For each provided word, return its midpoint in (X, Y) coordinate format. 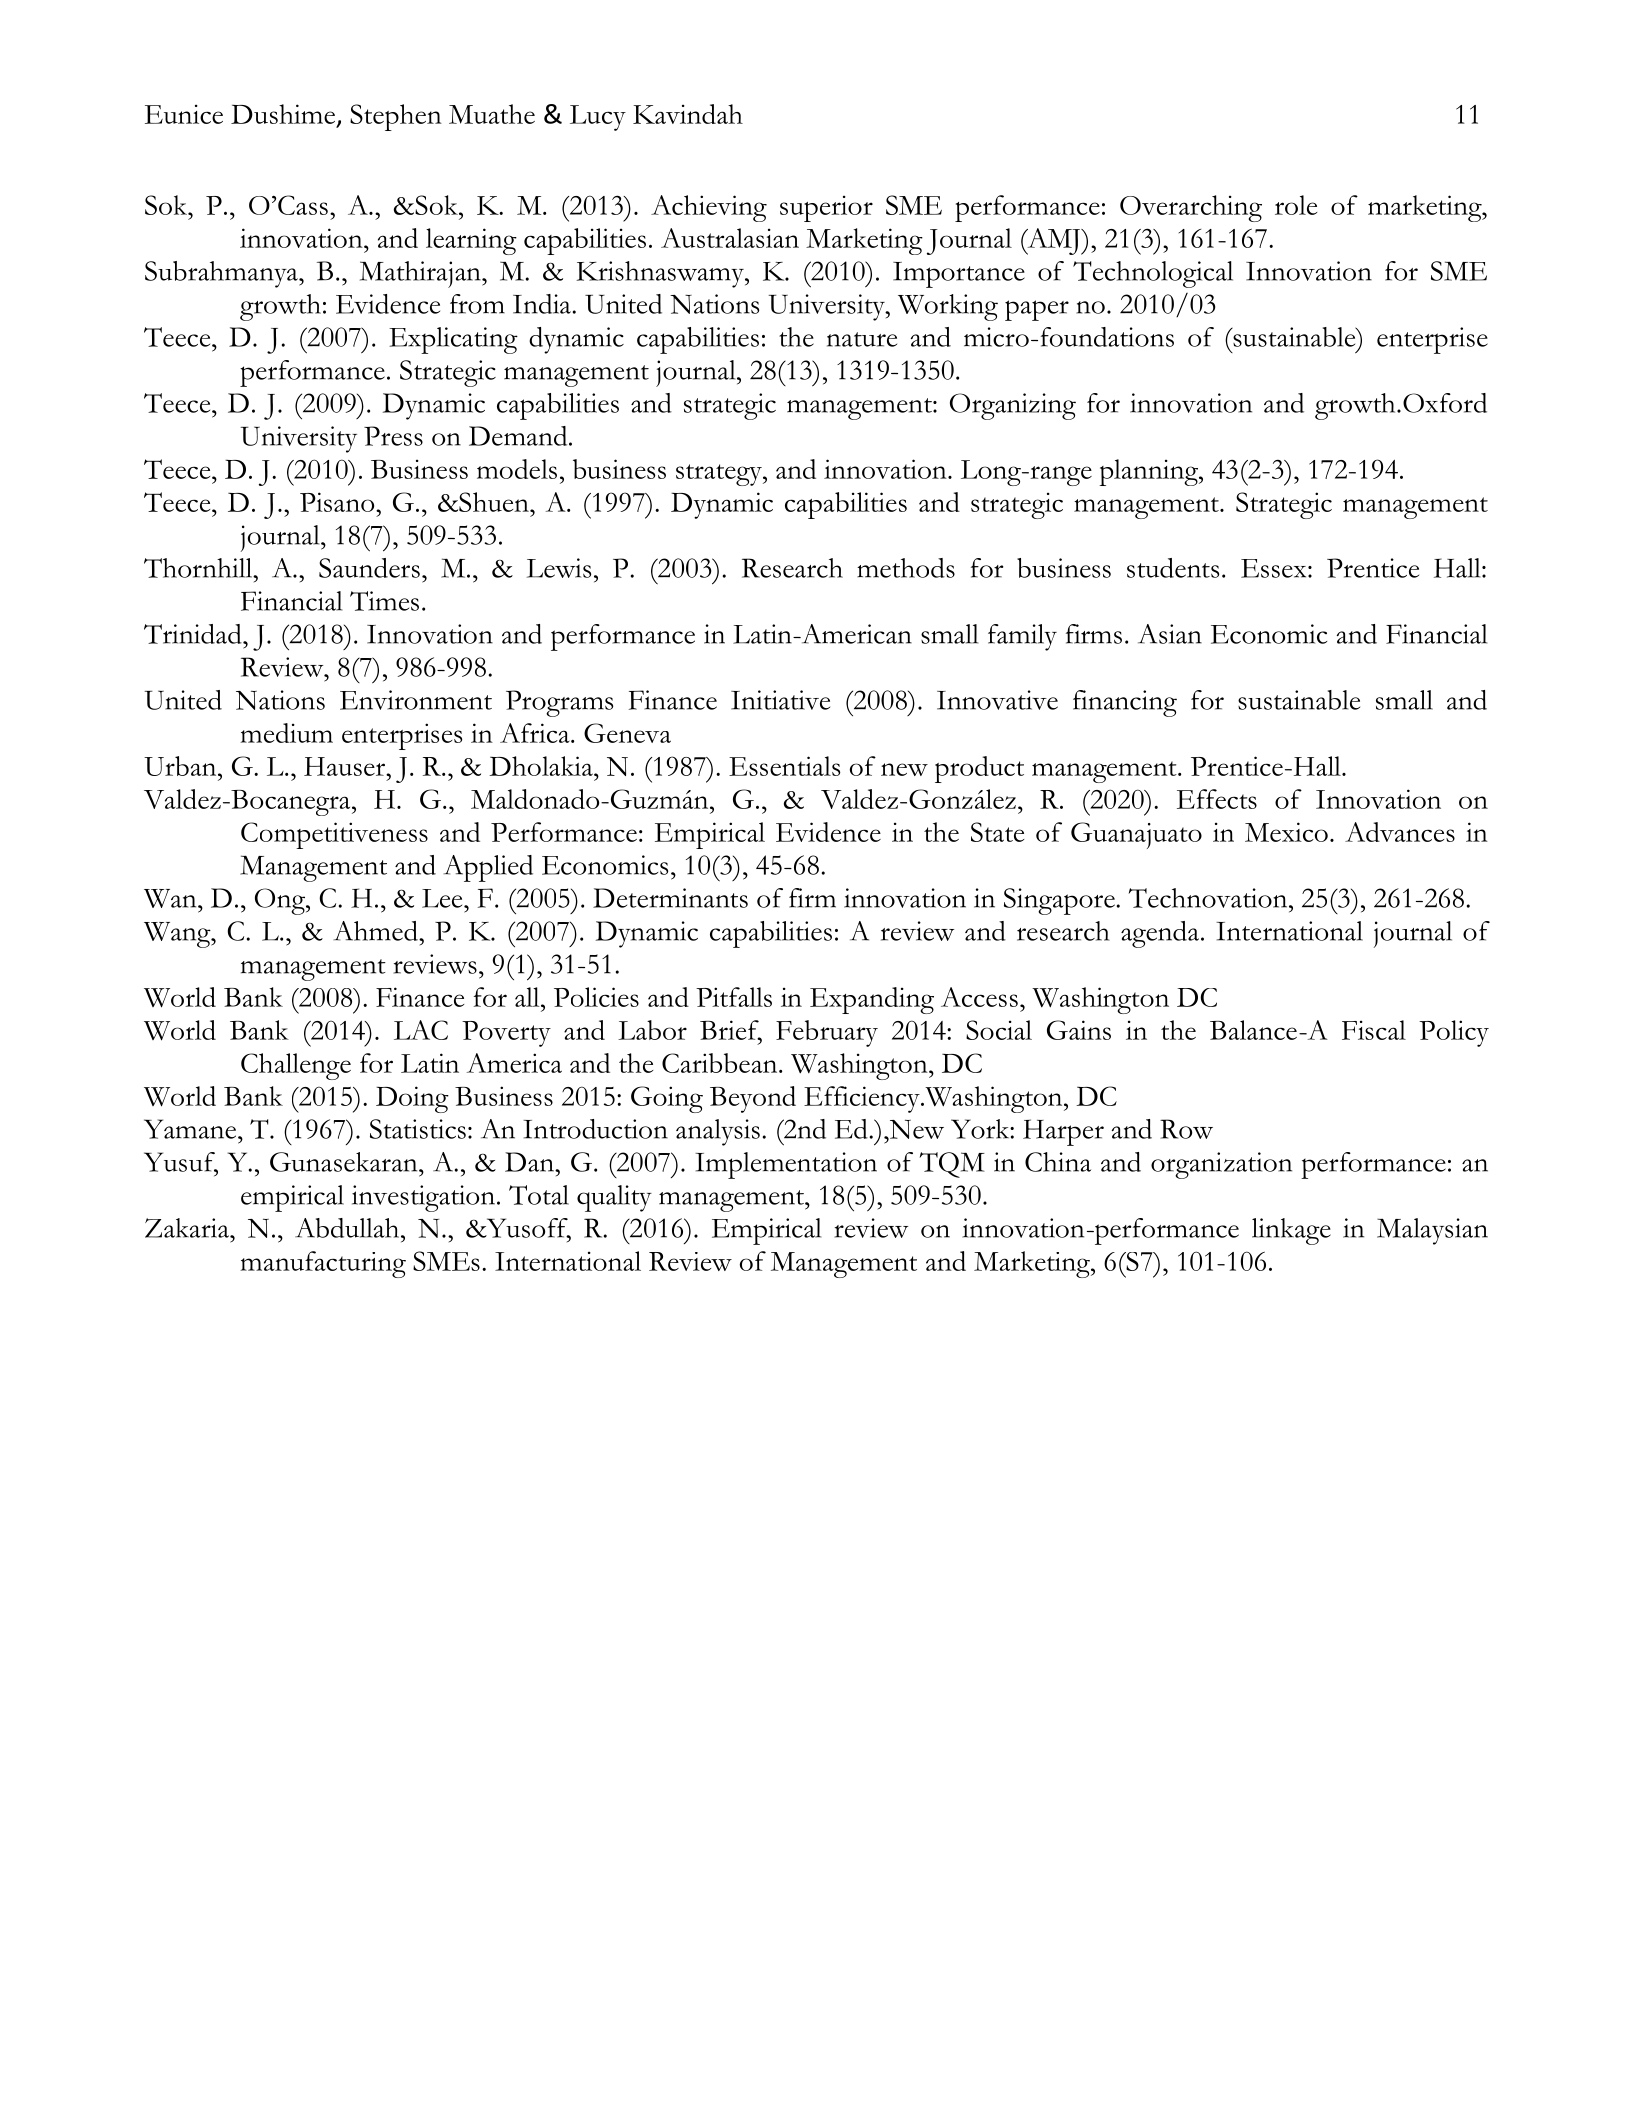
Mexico (1286, 832)
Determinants (670, 898)
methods (906, 568)
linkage (1291, 1231)
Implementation (786, 1165)
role (1296, 205)
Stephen (396, 117)
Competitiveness (334, 835)
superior (826, 208)
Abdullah (348, 1228)
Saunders (369, 568)
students (1173, 568)
